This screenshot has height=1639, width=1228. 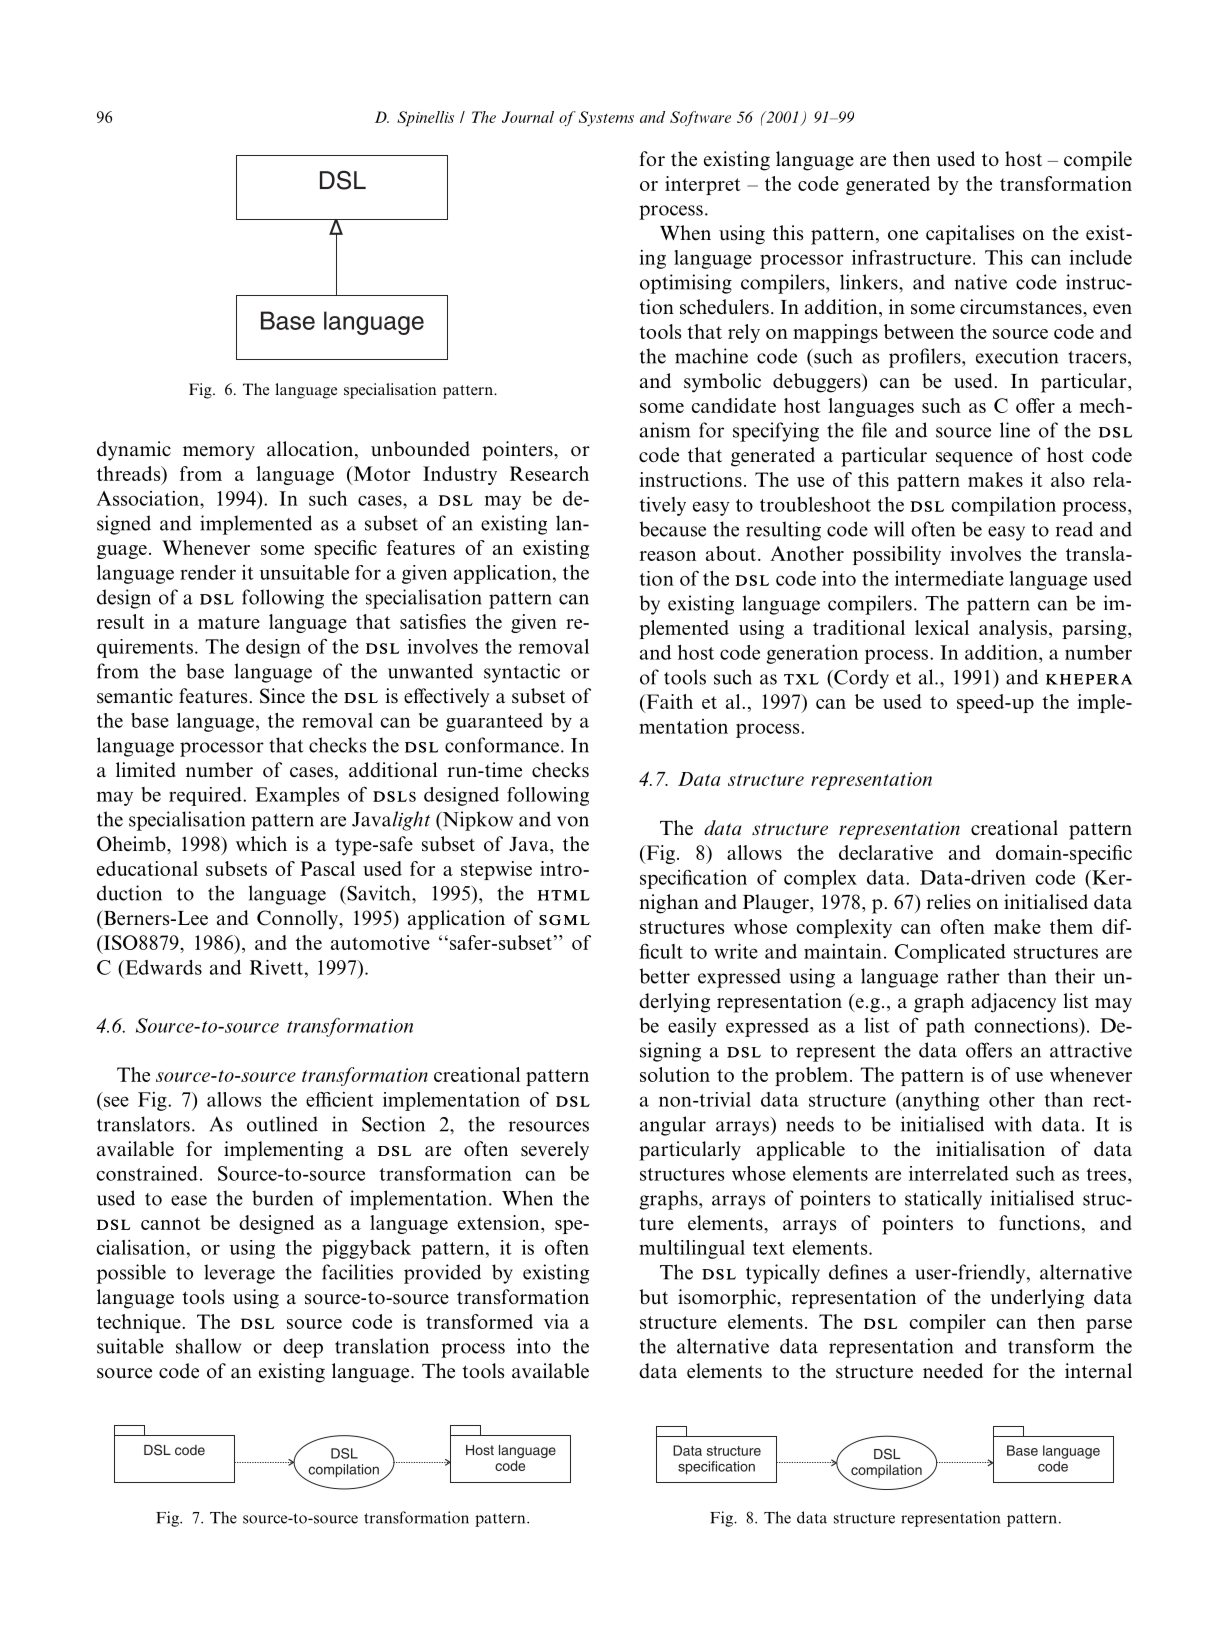 What do you see at coordinates (528, 117) in the screenshot?
I see `Journal` at bounding box center [528, 117].
